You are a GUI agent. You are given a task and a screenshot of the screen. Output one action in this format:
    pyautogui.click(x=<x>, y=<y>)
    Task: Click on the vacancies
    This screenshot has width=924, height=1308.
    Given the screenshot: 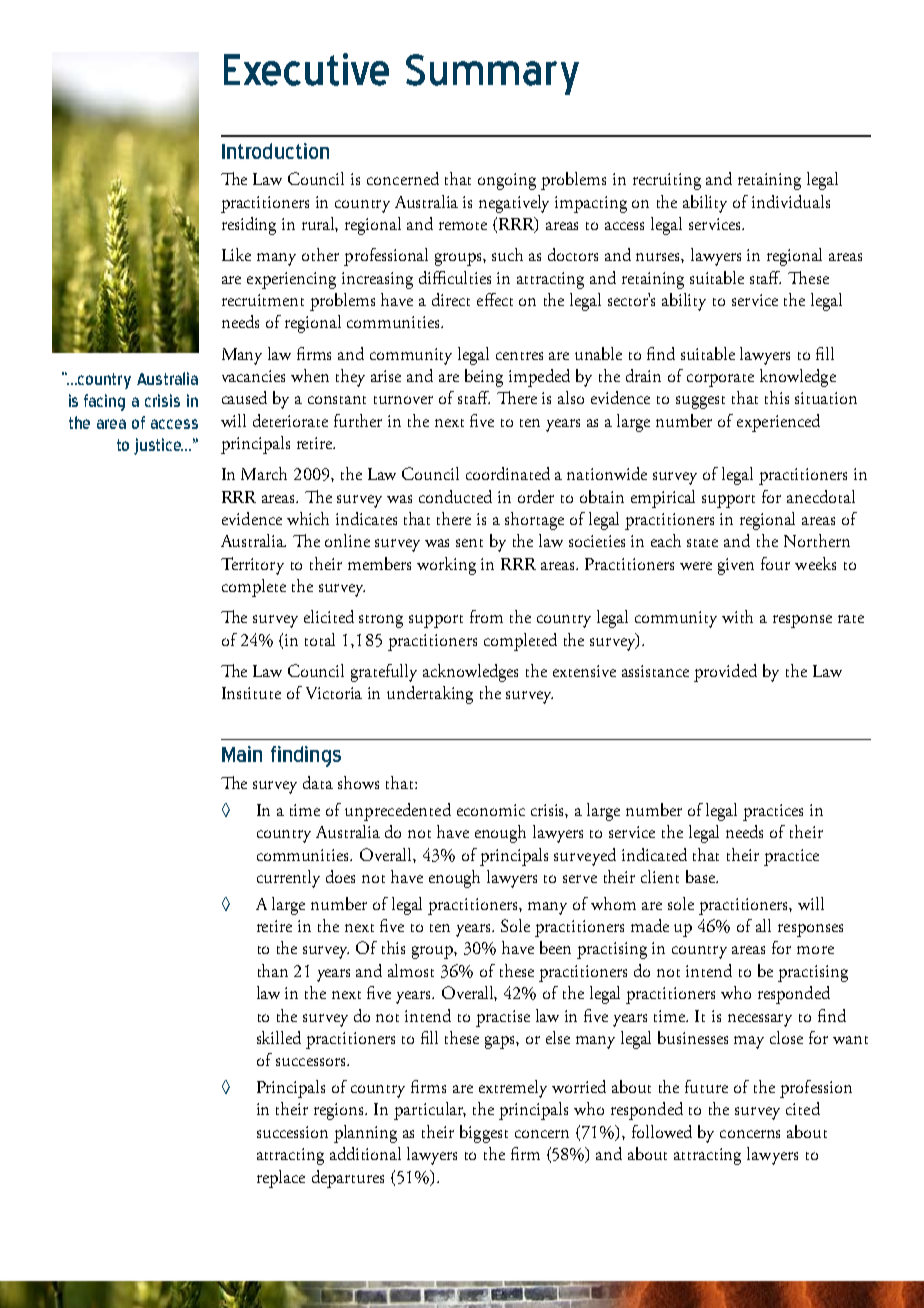 What is the action you would take?
    pyautogui.click(x=253, y=376)
